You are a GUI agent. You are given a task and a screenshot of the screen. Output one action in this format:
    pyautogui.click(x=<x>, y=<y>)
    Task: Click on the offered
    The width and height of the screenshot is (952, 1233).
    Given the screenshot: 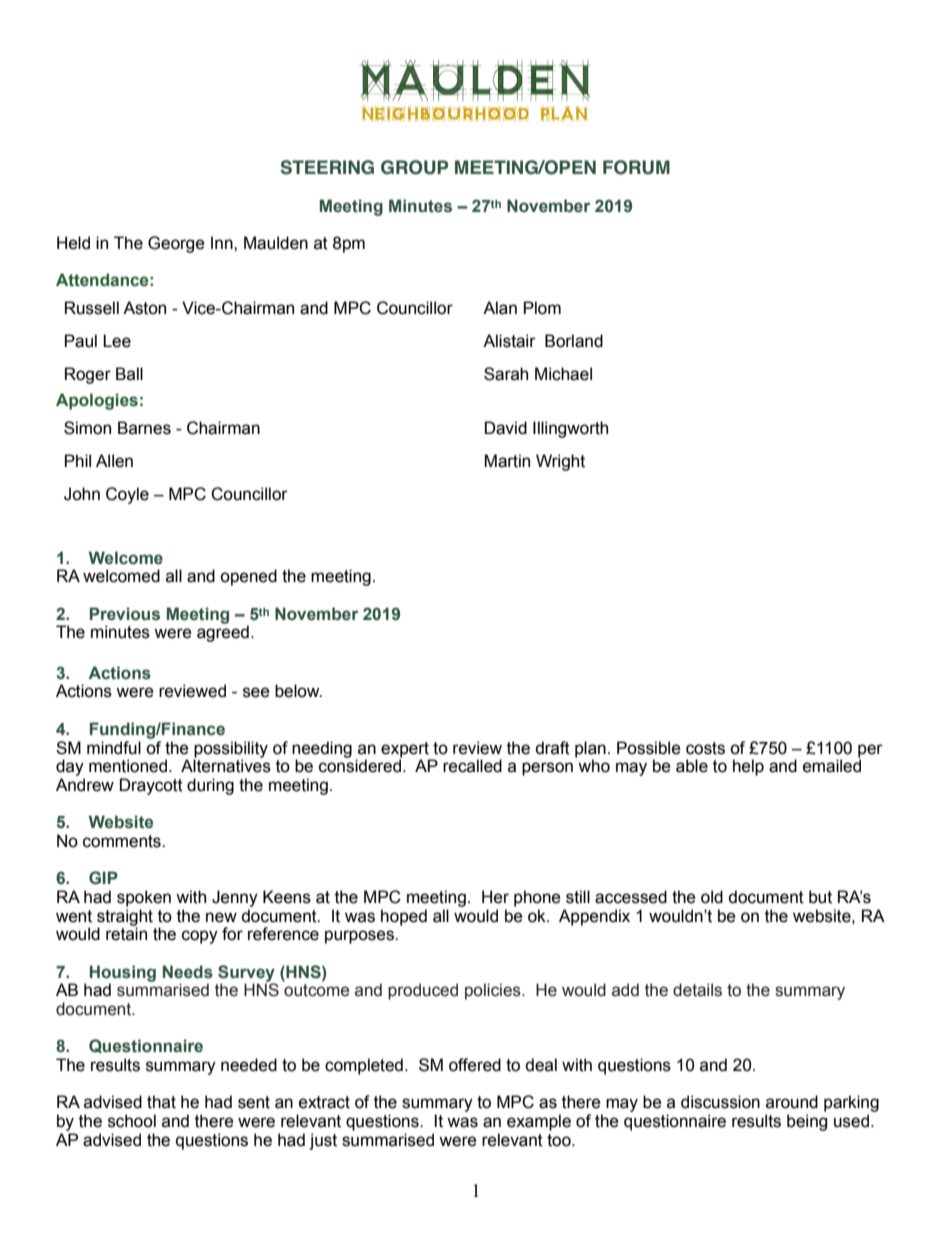 What is the action you would take?
    pyautogui.click(x=475, y=1065)
